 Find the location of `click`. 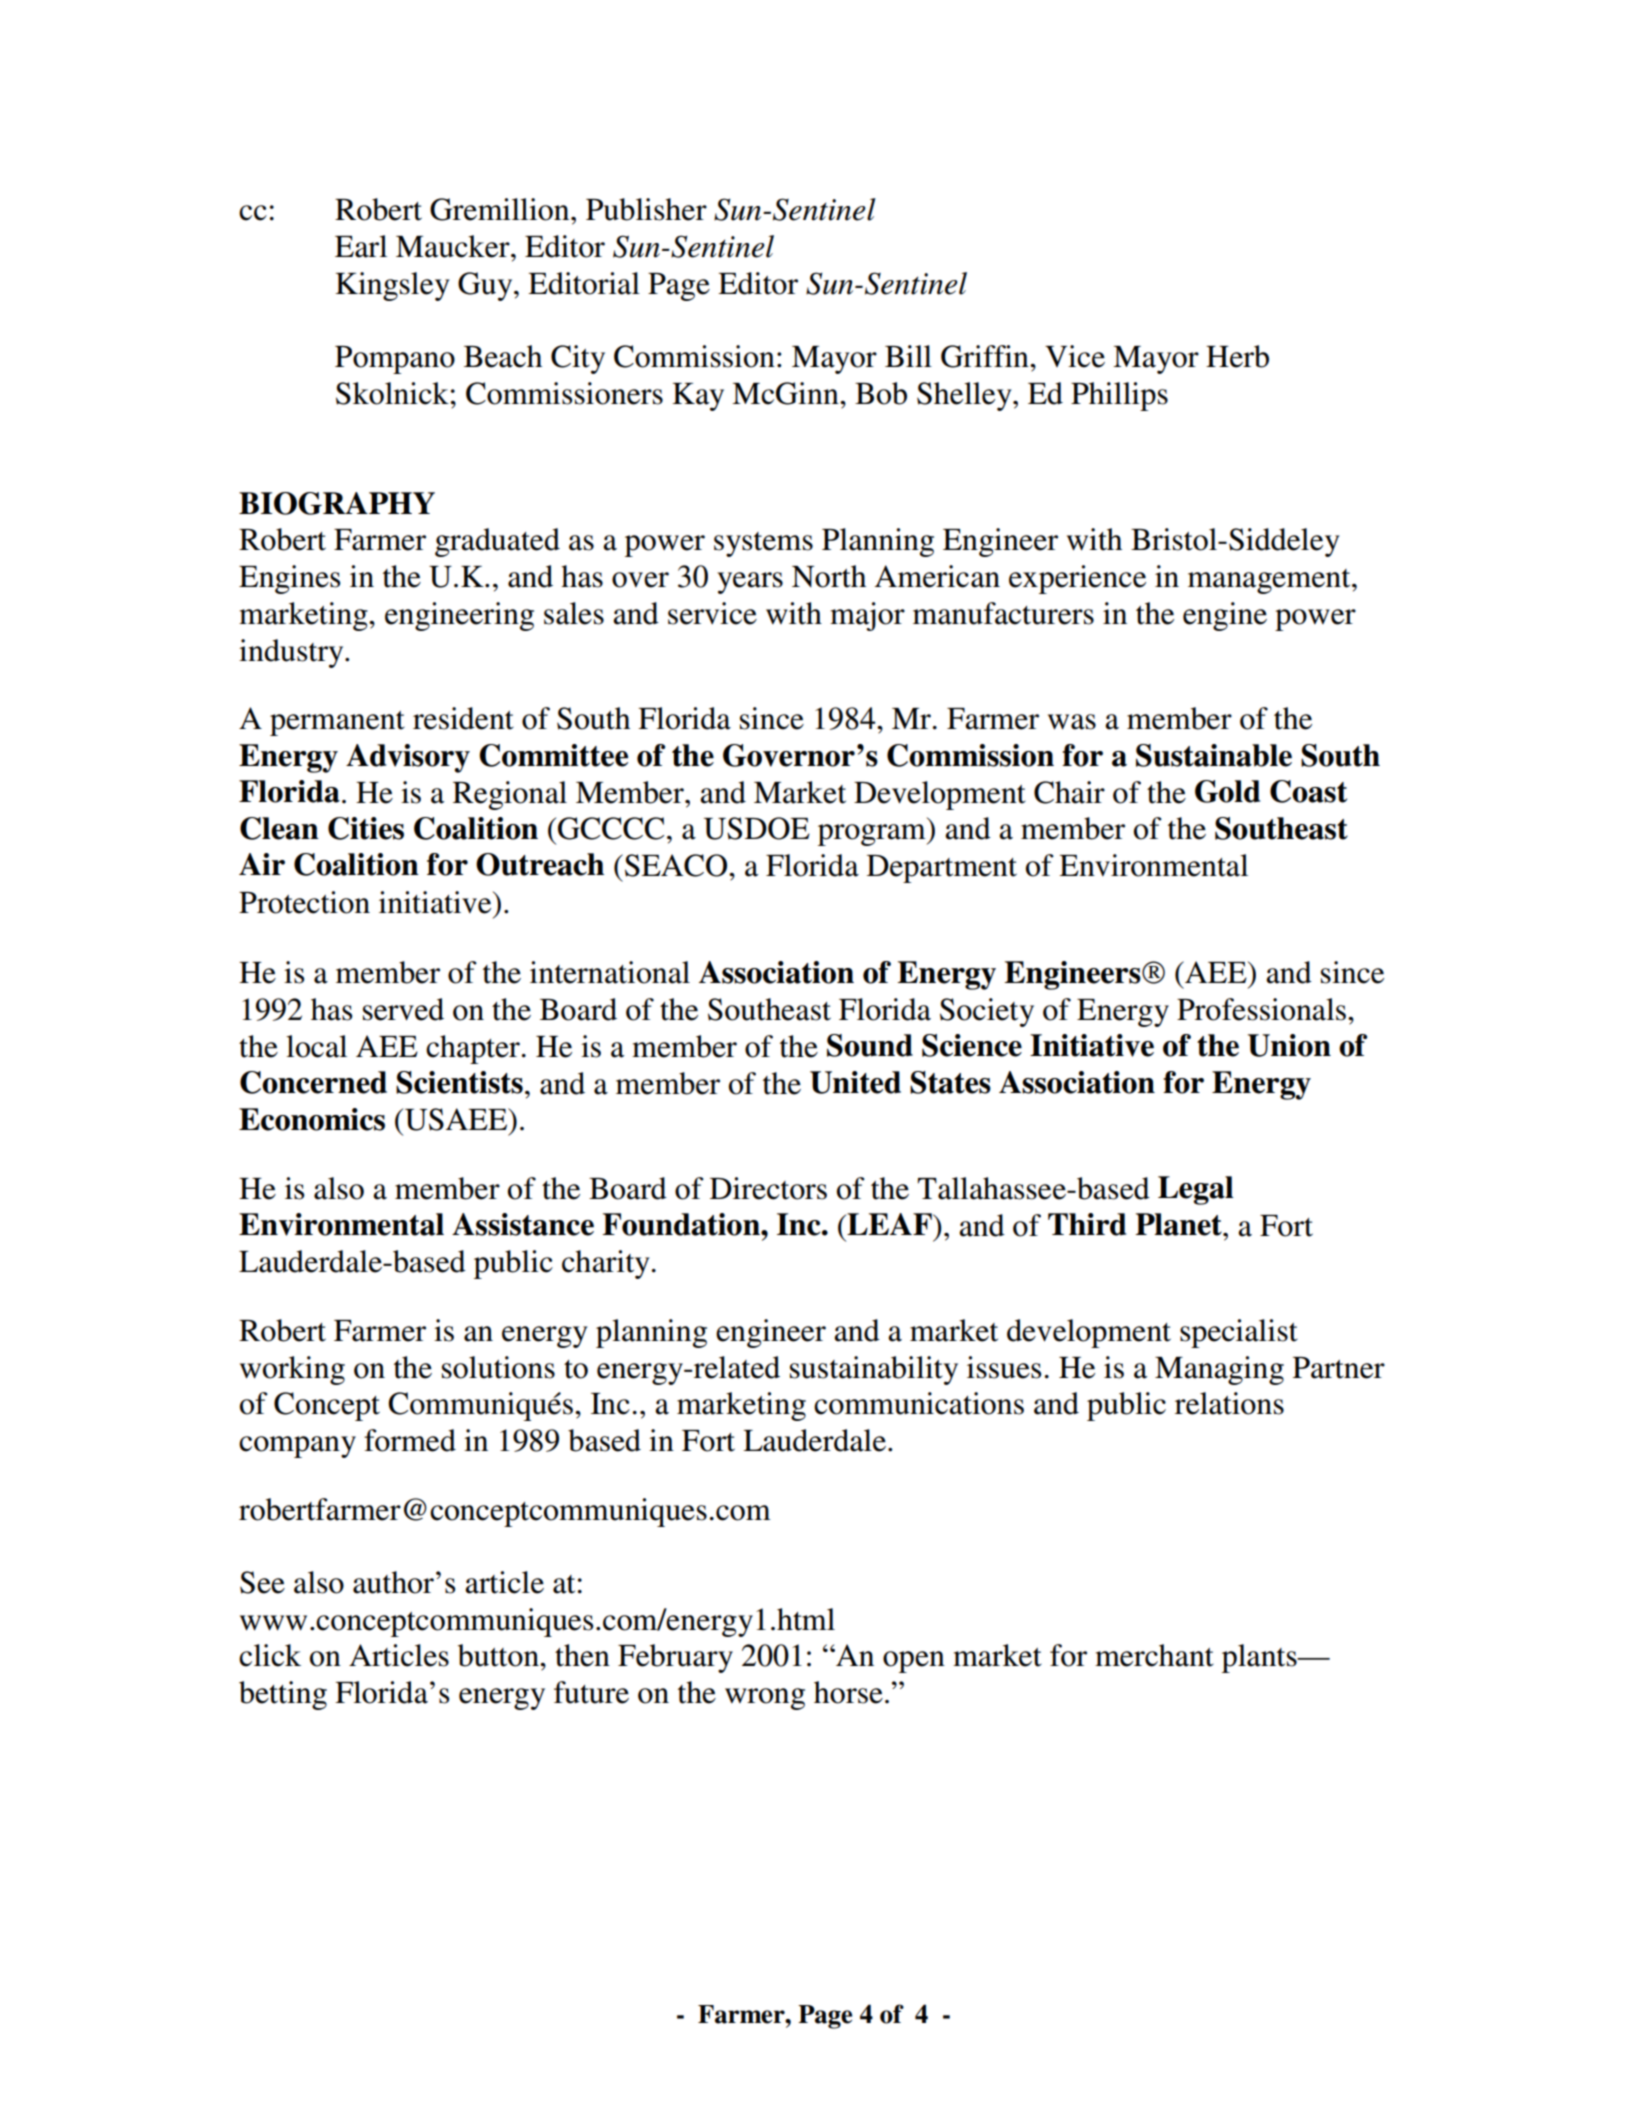

click is located at coordinates (270, 1655).
